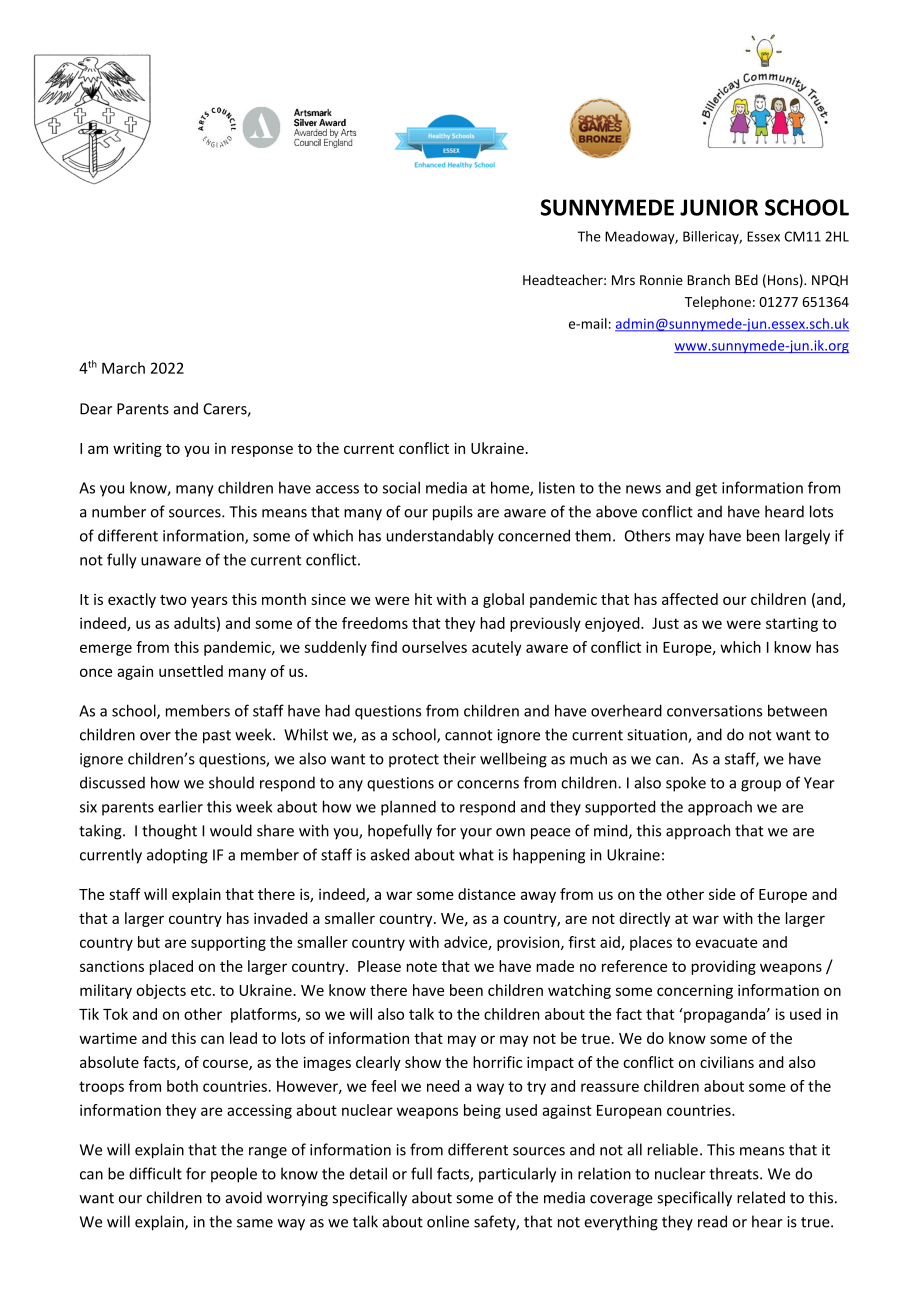  I want to click on past, so click(217, 737).
